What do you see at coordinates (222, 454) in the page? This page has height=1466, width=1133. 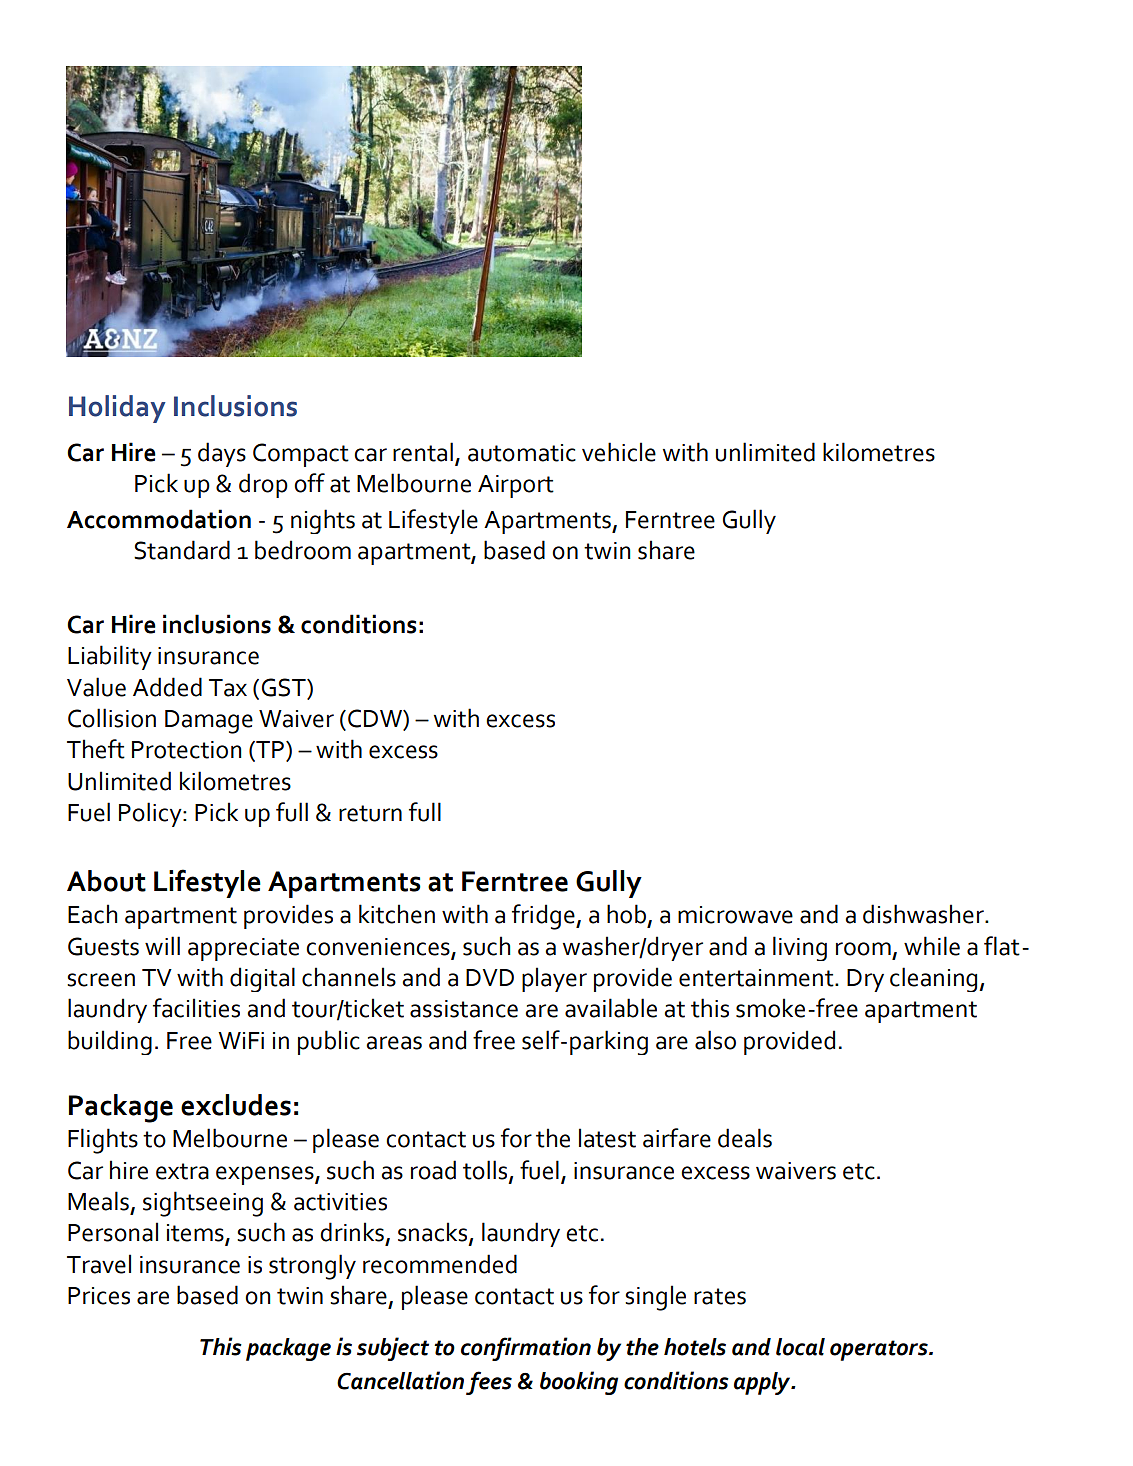 I see `days` at bounding box center [222, 454].
